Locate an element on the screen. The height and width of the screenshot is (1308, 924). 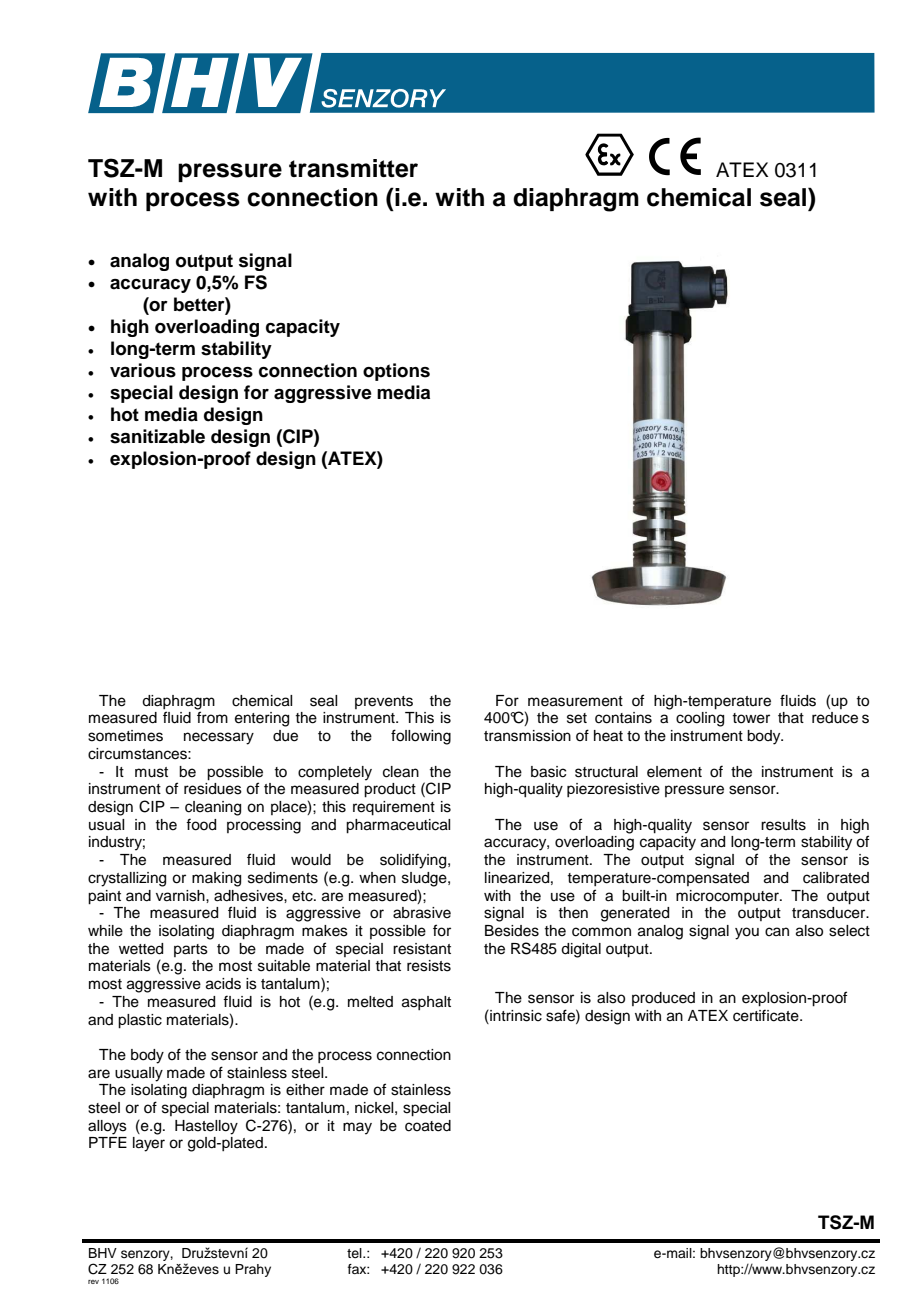
from is located at coordinates (212, 717).
